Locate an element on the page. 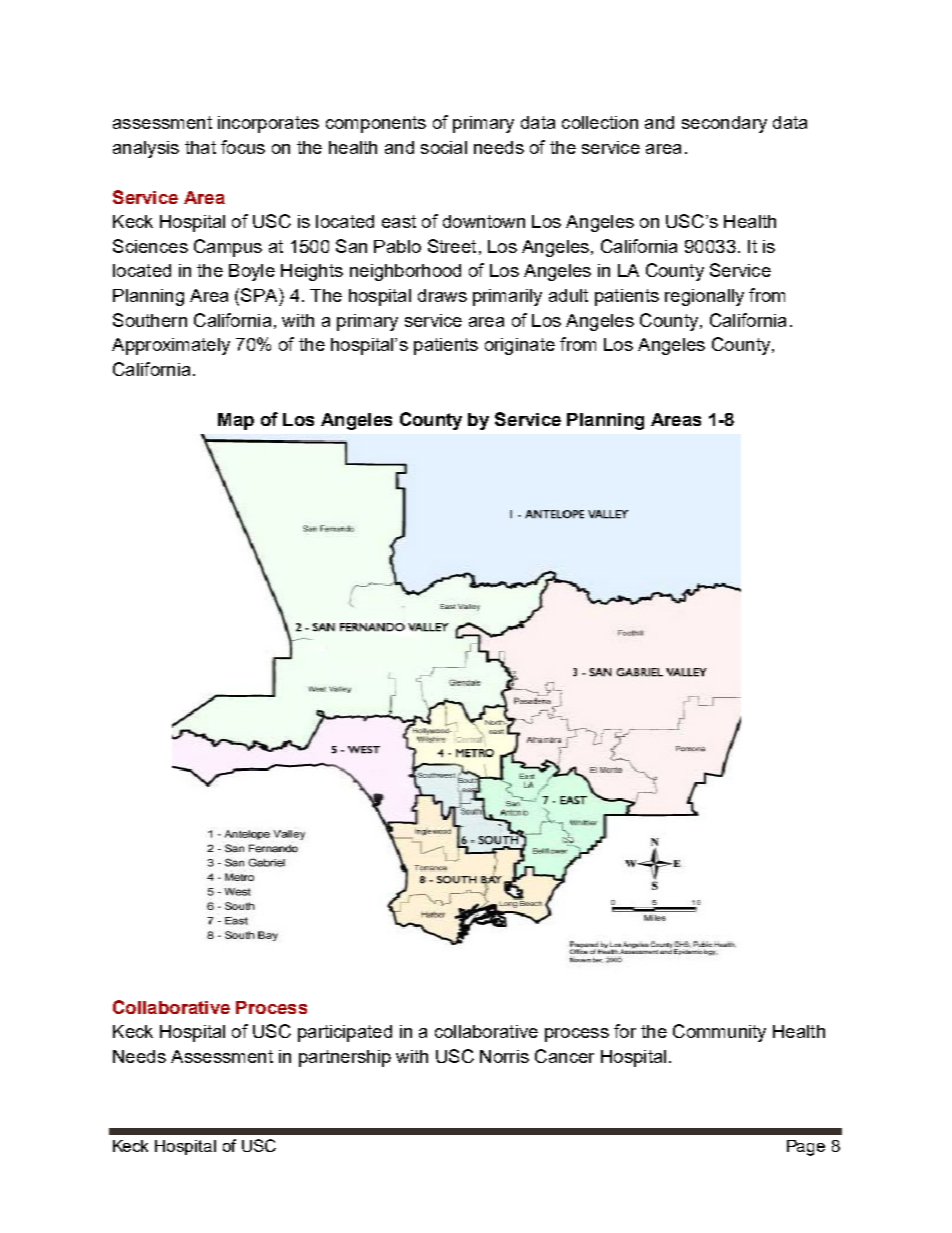 The height and width of the image is (1233, 952). adult is located at coordinates (568, 295).
